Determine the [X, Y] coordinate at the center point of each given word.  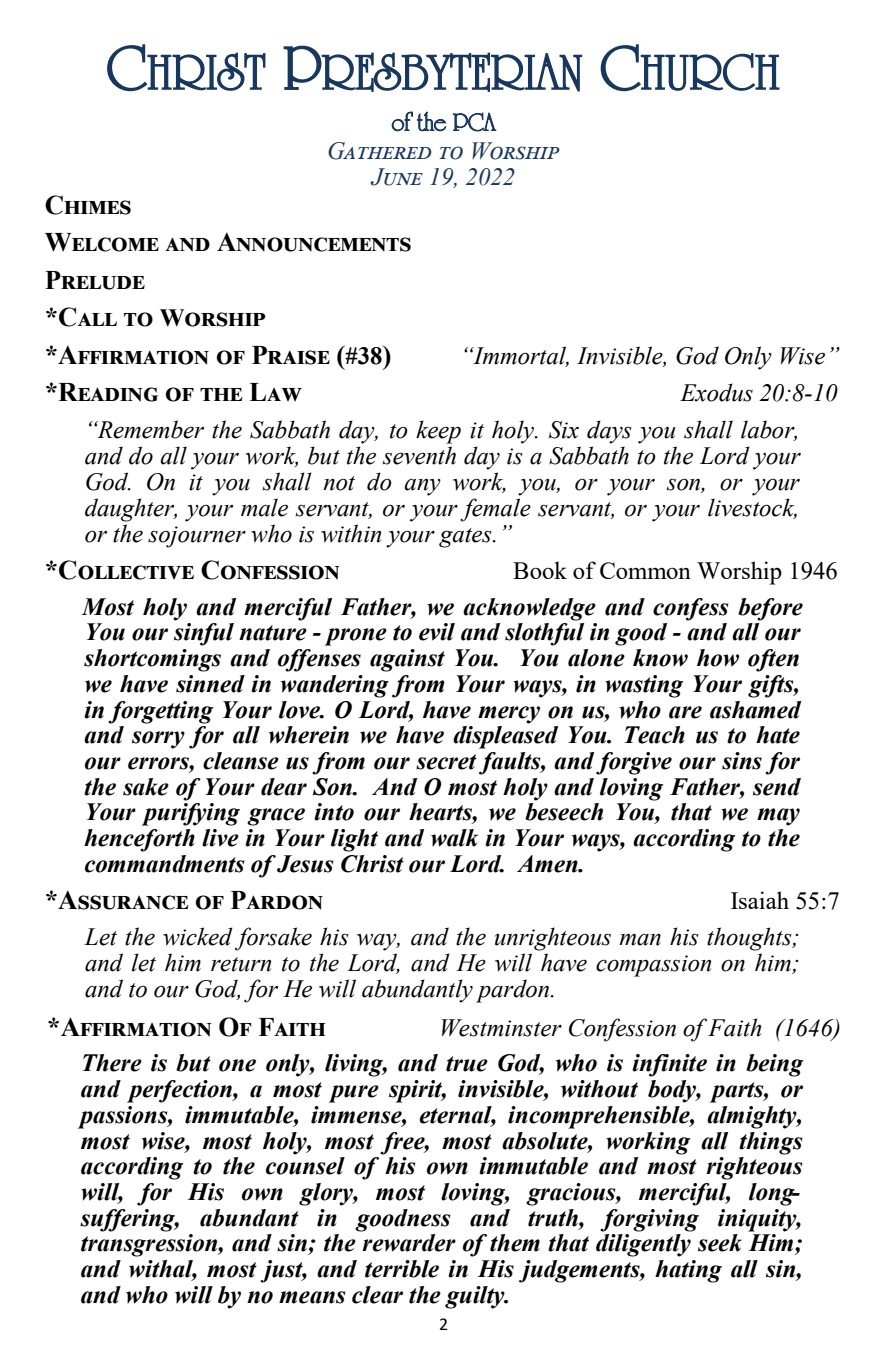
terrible [402, 1269]
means [312, 1297]
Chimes [88, 205]
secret [446, 762]
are [685, 712]
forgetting [160, 712]
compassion [653, 966]
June [397, 177]
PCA [475, 122]
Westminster [502, 1028]
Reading [107, 392]
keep [438, 432]
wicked [198, 936]
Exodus [716, 392]
